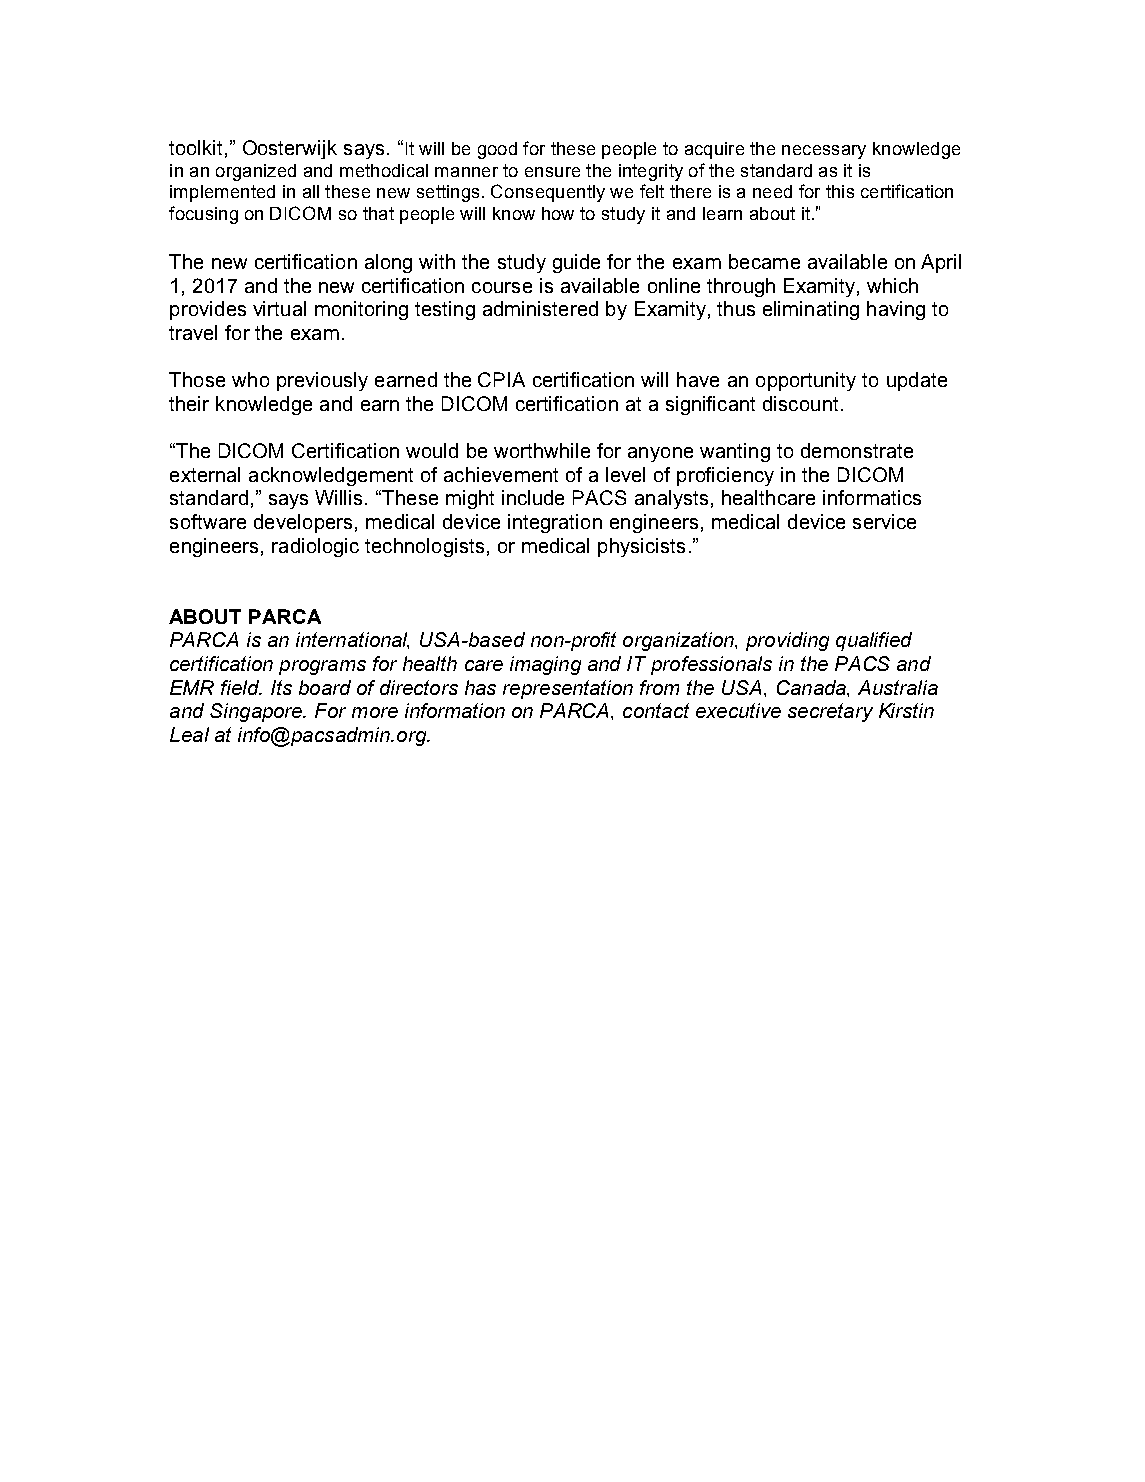 The height and width of the document is (1482, 1145). I want to click on necessary, so click(824, 152).
